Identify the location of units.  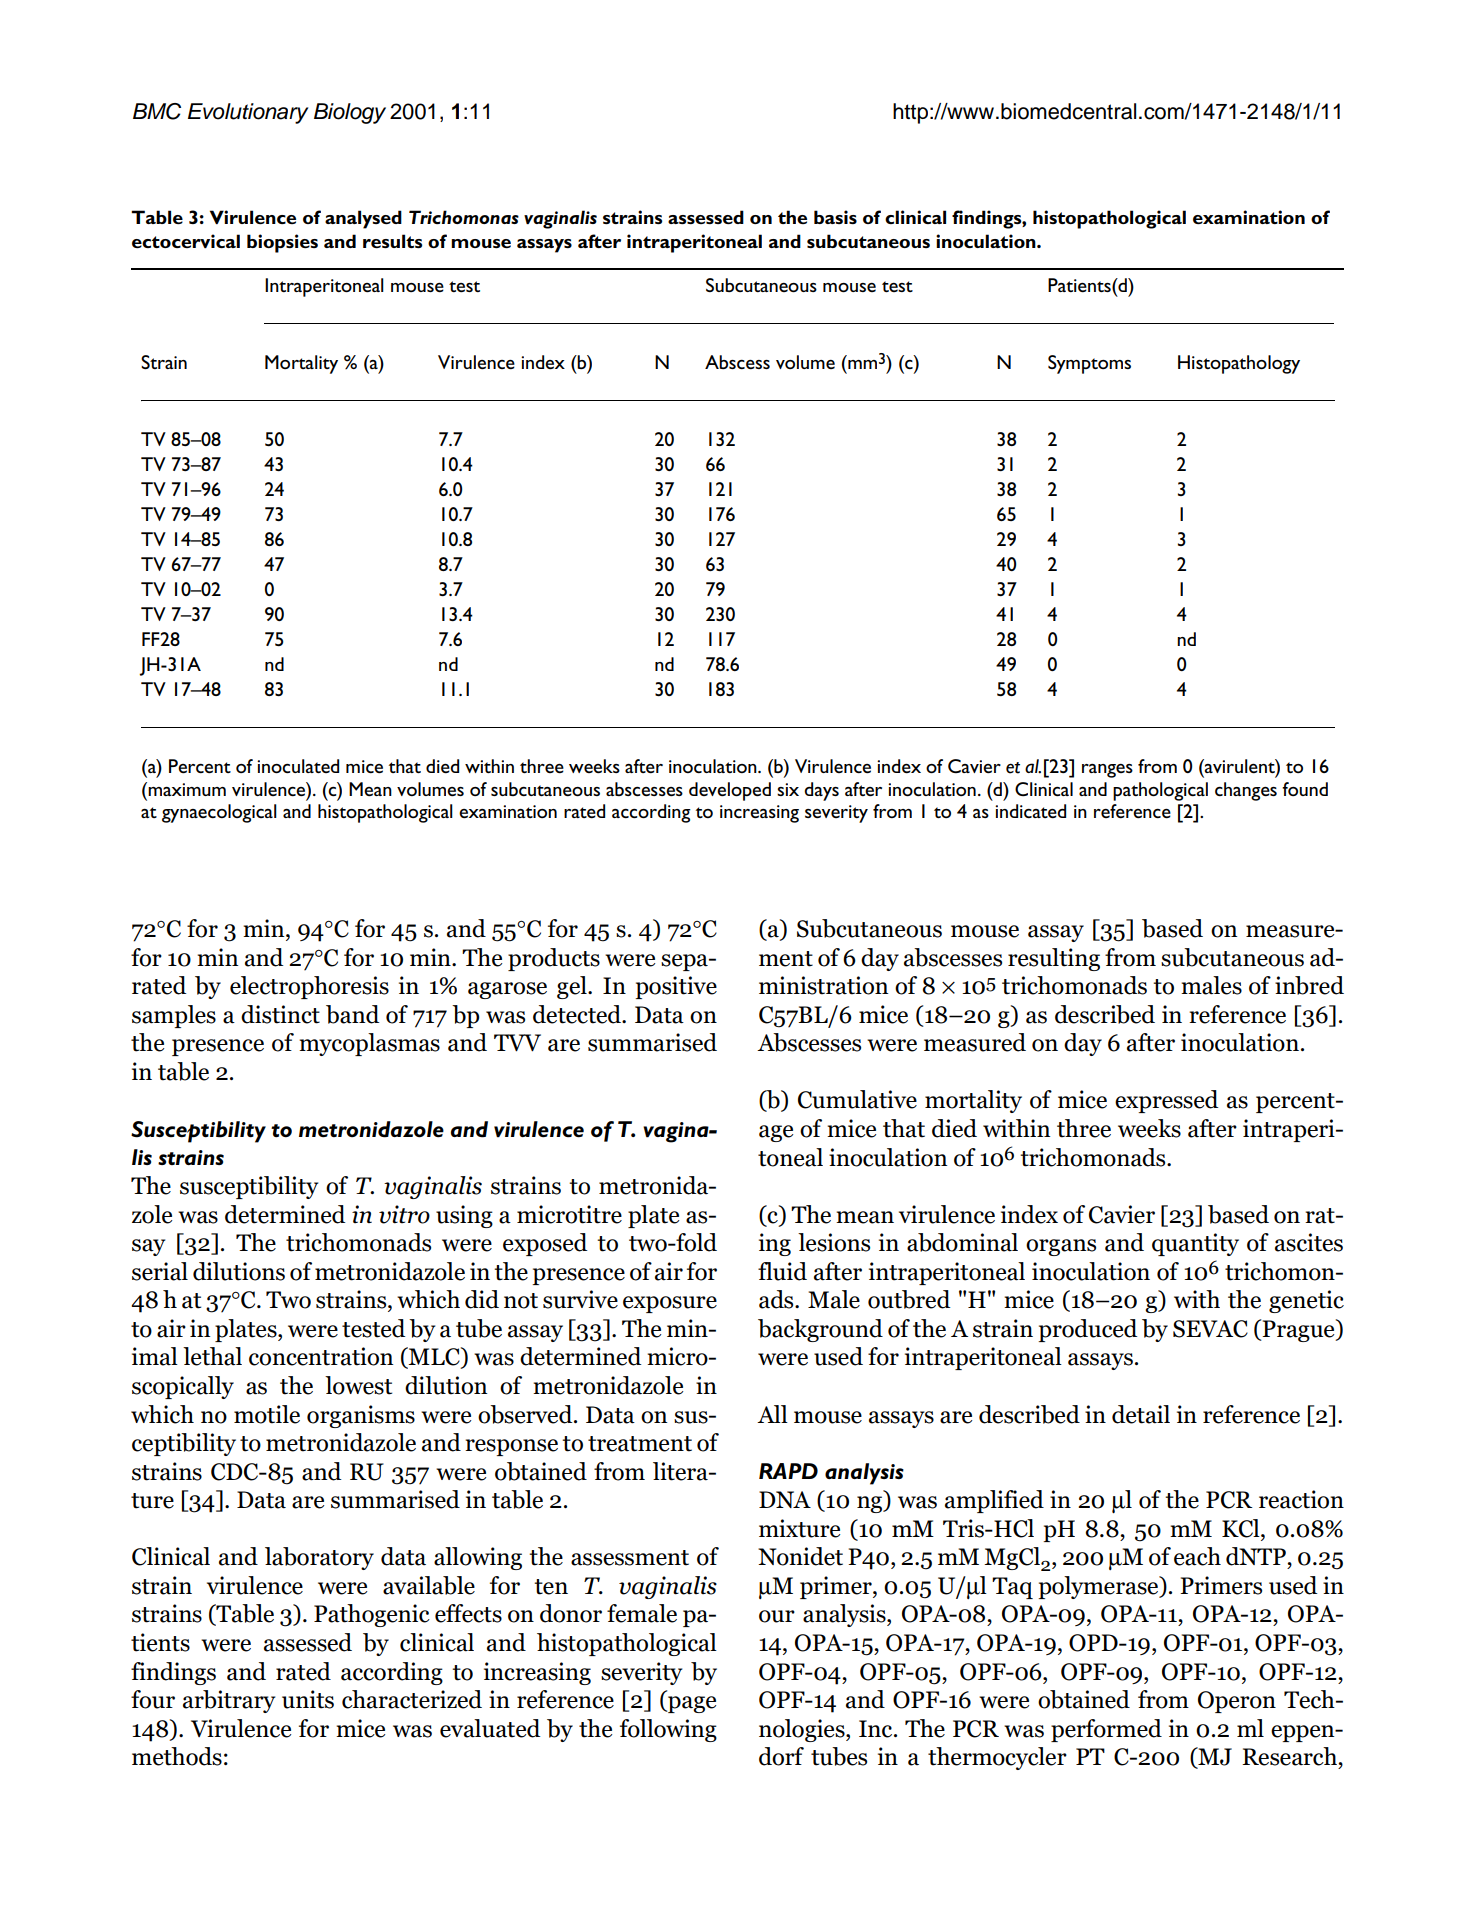
(308, 1699).
